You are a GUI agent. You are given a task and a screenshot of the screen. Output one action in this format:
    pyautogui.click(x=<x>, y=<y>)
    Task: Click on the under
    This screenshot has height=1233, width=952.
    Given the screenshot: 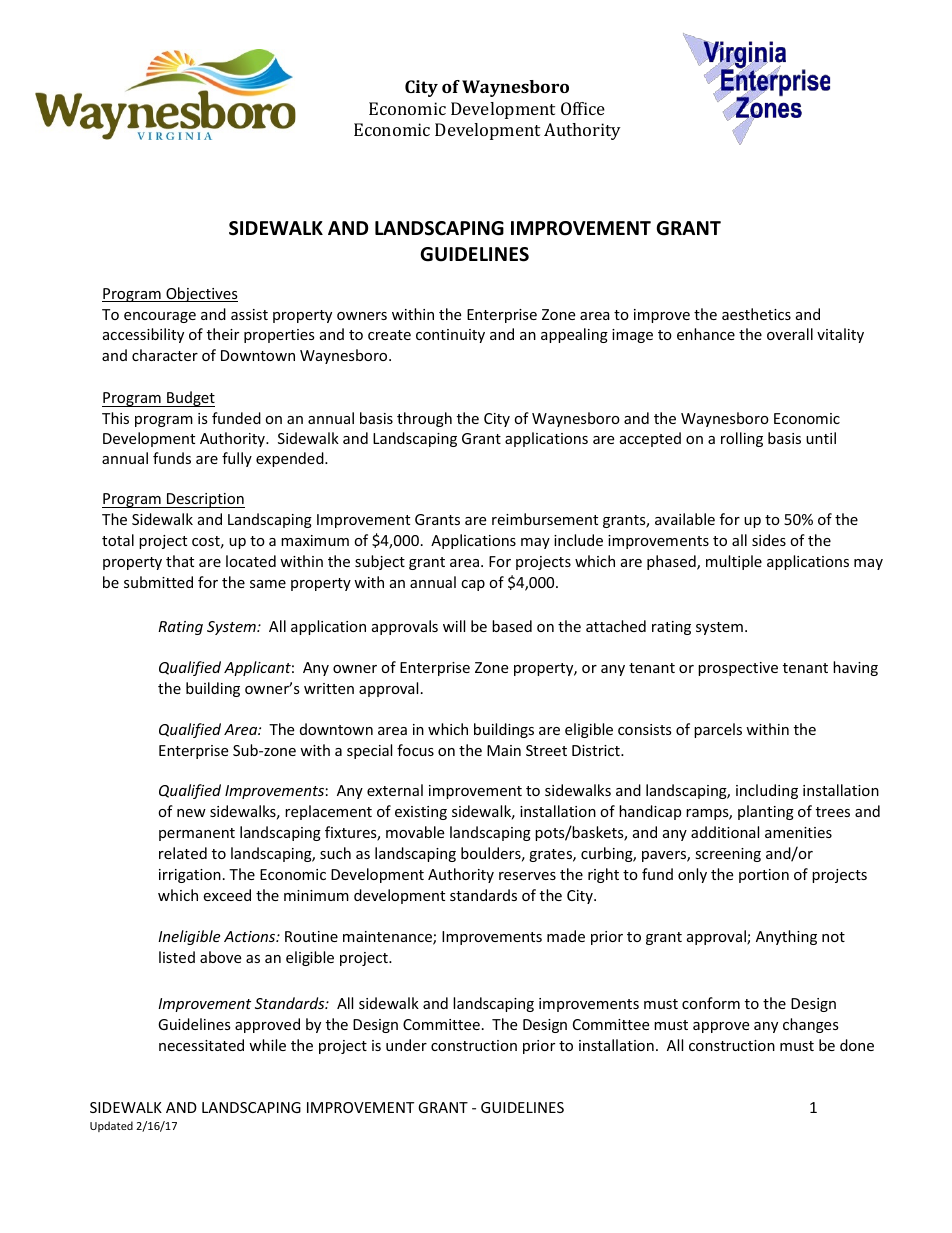 What is the action you would take?
    pyautogui.click(x=406, y=1045)
